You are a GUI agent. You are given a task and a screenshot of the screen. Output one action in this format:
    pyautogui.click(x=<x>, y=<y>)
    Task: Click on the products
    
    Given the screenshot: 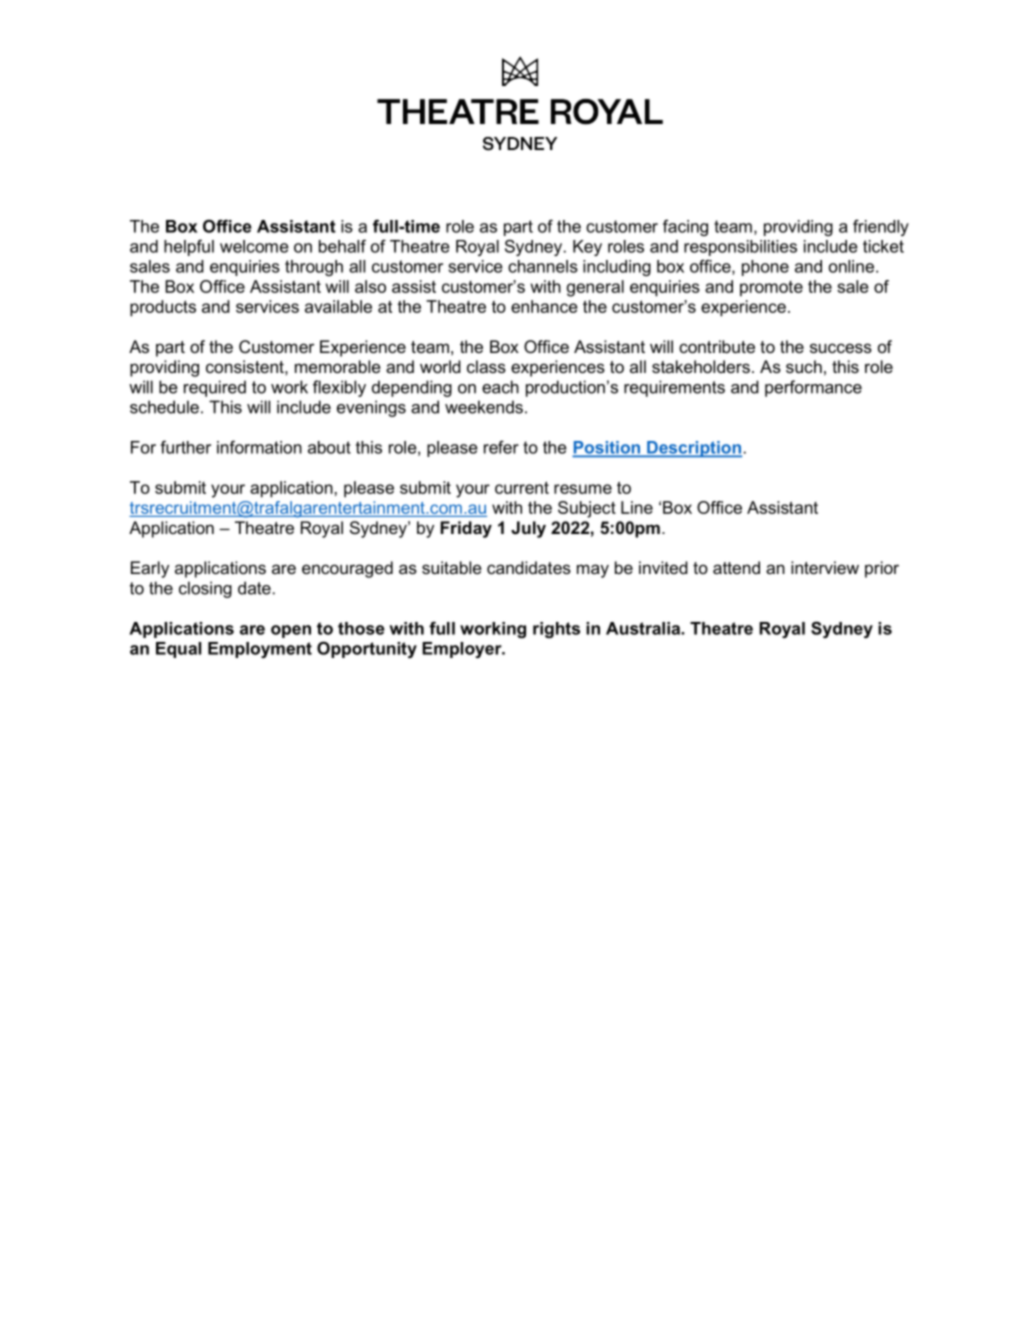 What is the action you would take?
    pyautogui.click(x=163, y=308)
